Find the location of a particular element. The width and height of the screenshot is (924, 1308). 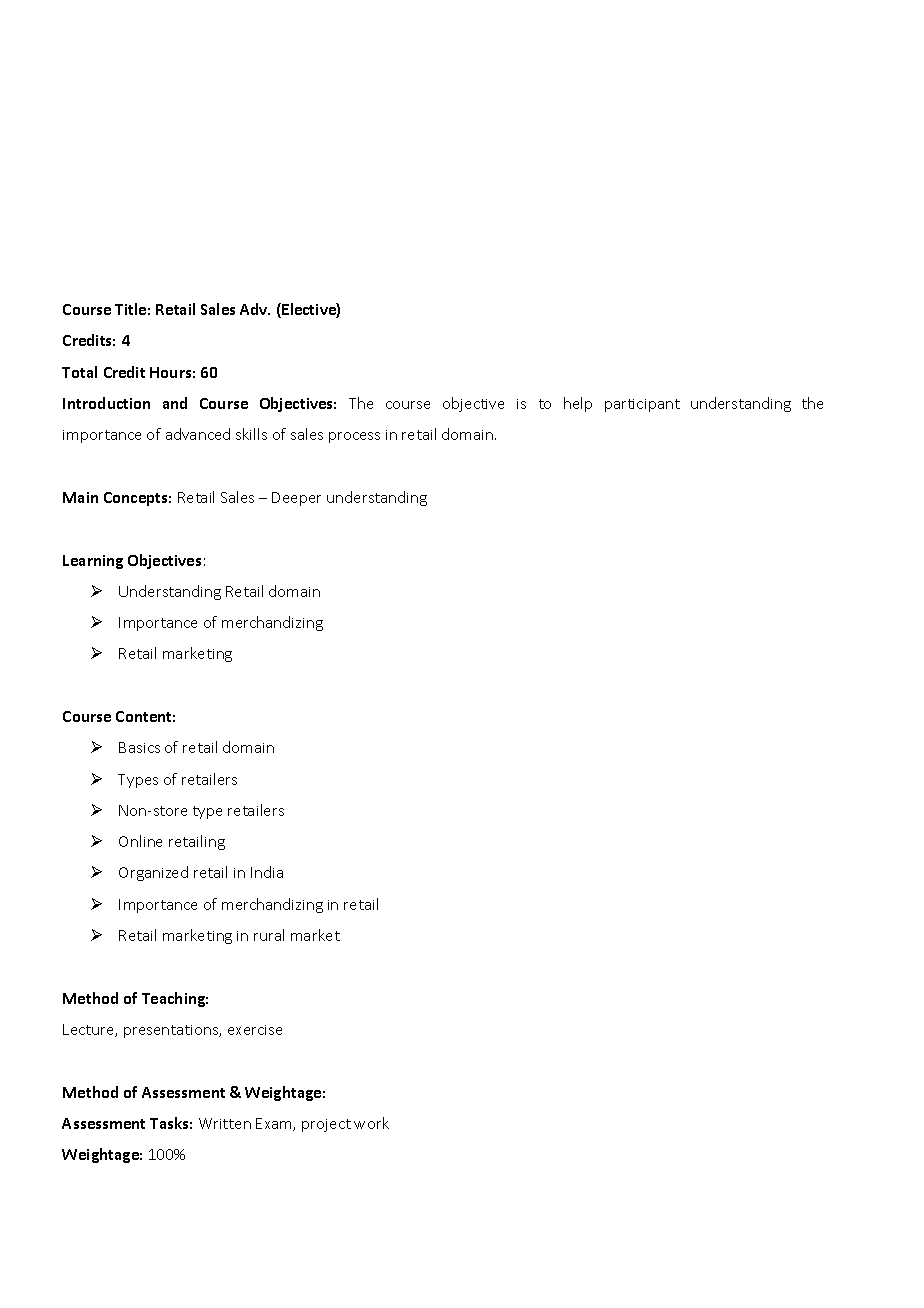

Introduction is located at coordinates (106, 403).
